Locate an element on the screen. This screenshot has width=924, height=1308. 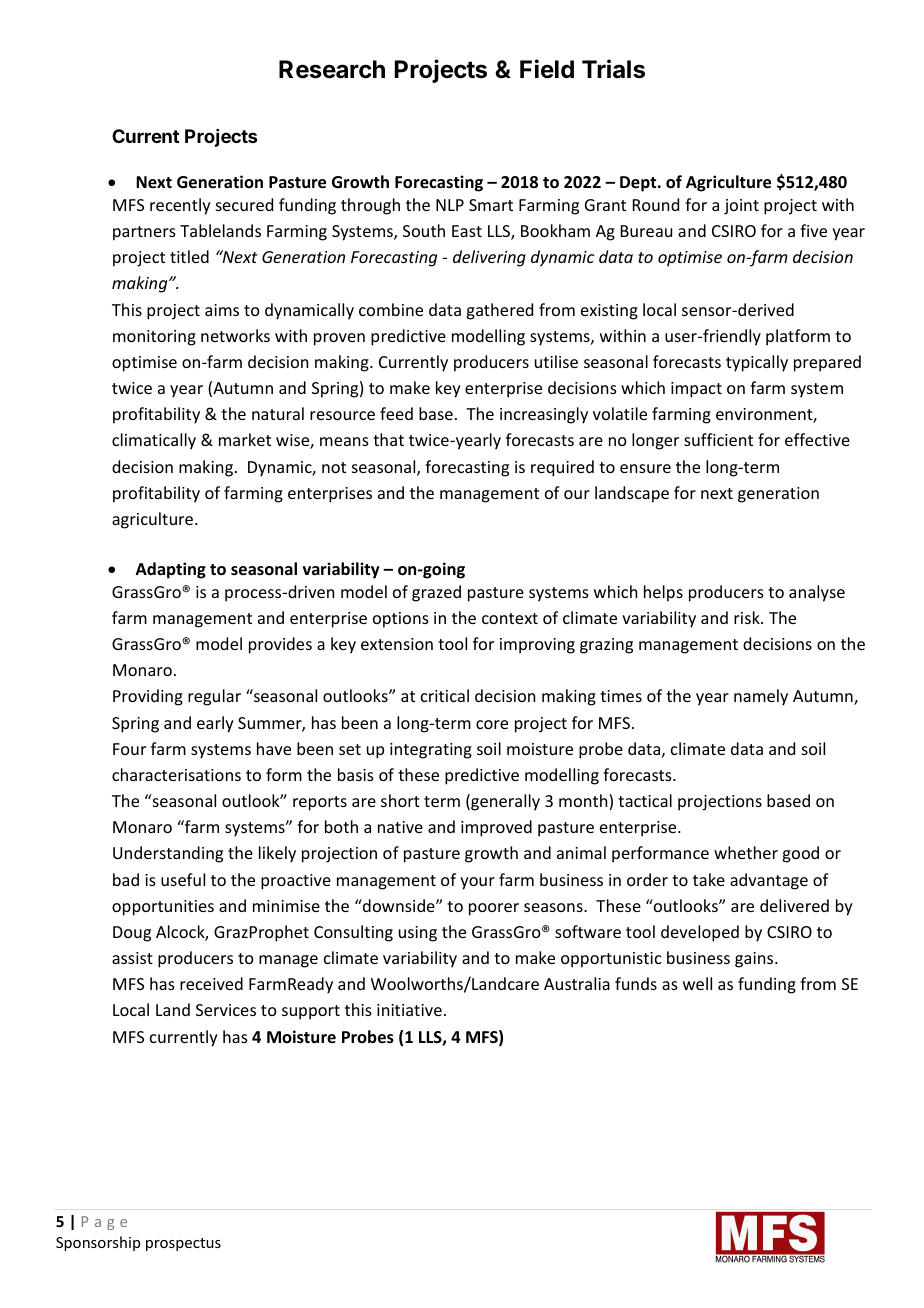
Field is located at coordinates (547, 69).
